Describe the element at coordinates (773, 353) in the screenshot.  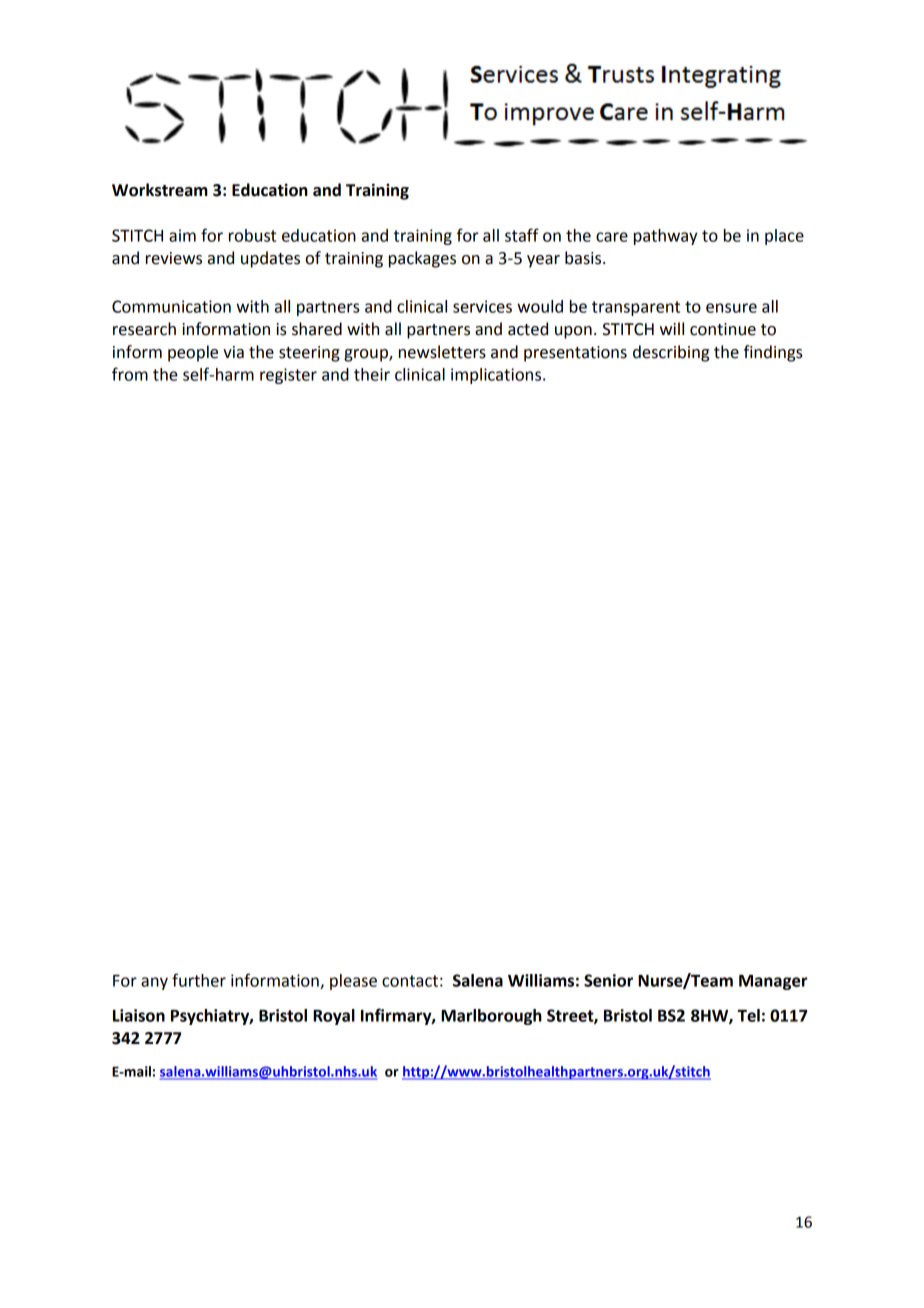
I see `findings` at that location.
